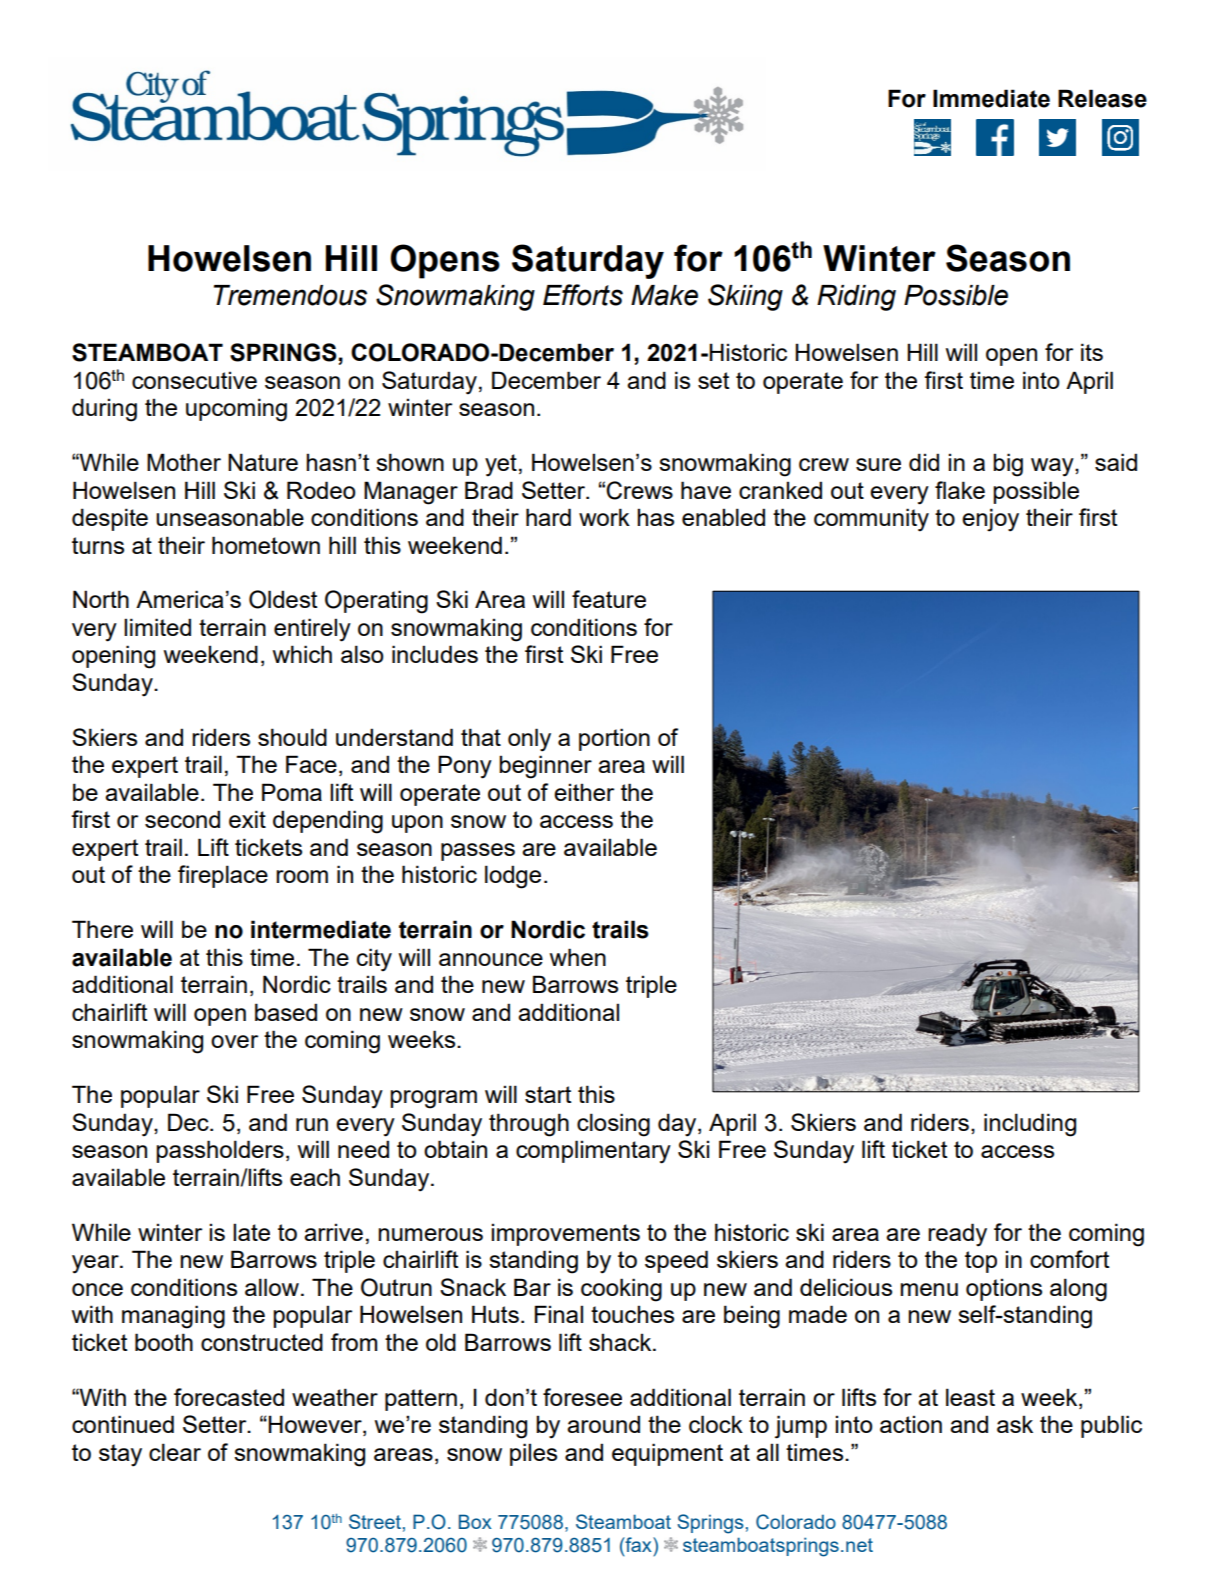 The width and height of the image is (1219, 1578). I want to click on equipment, so click(667, 1454).
